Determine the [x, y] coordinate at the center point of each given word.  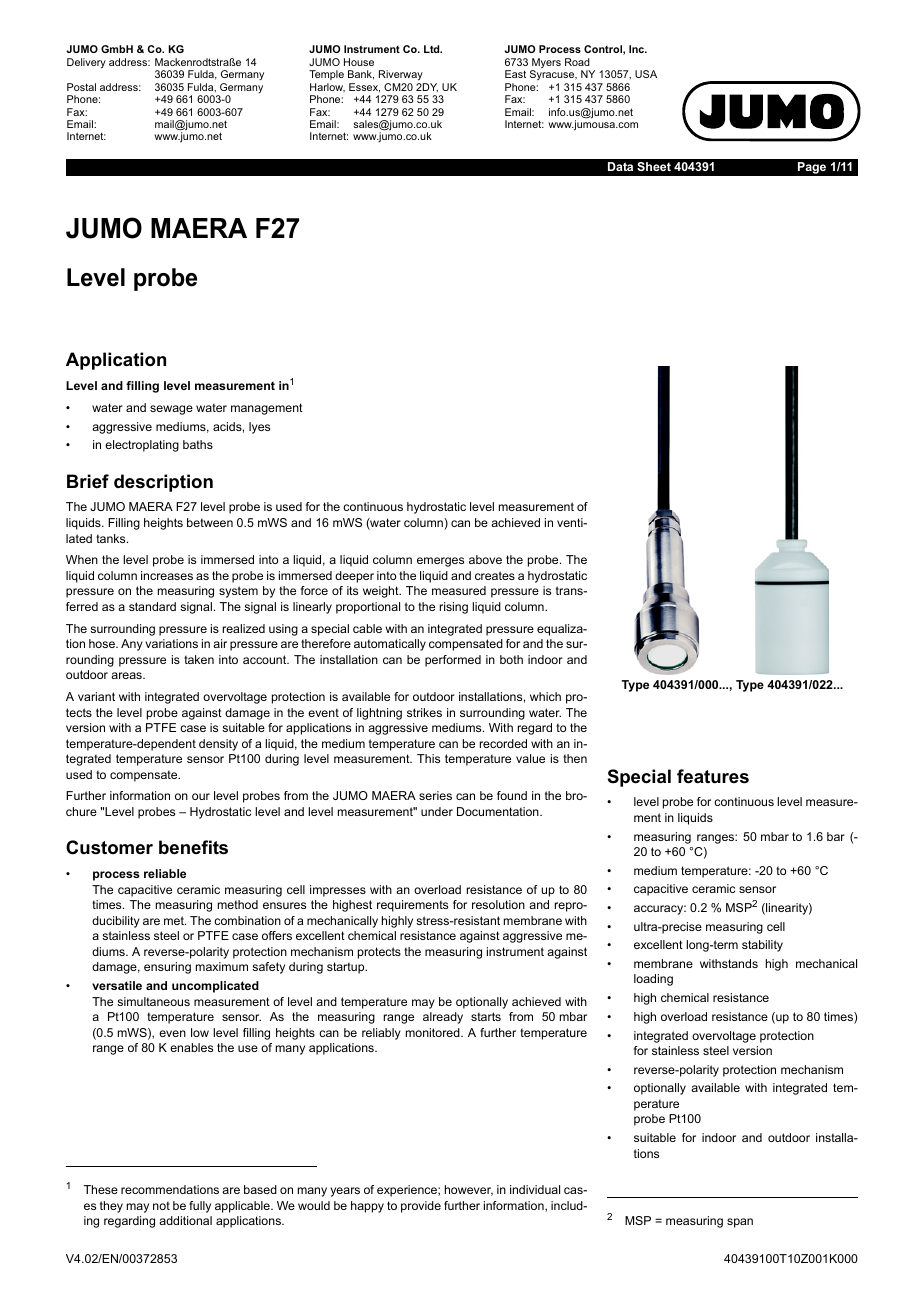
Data [620, 166]
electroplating [142, 446]
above [485, 559]
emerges [440, 562]
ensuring [167, 968]
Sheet [654, 166]
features [713, 776]
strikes [424, 712]
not [161, 1205]
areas [127, 675]
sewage [171, 410]
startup [347, 968]
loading [653, 980]
